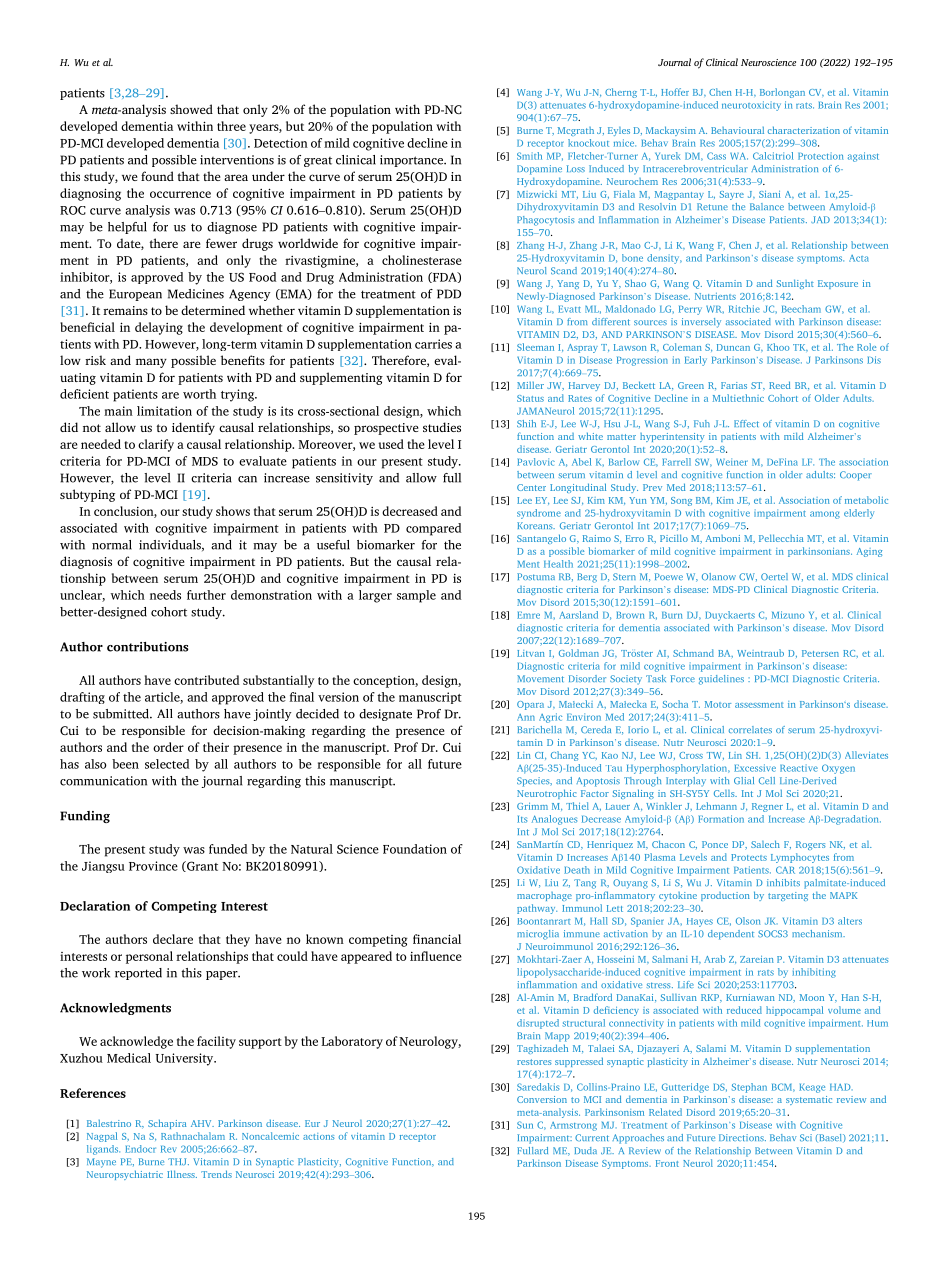 Image resolution: width=952 pixels, height=1270 pixels. What do you see at coordinates (529, 156) in the page?
I see `Smith` at bounding box center [529, 156].
